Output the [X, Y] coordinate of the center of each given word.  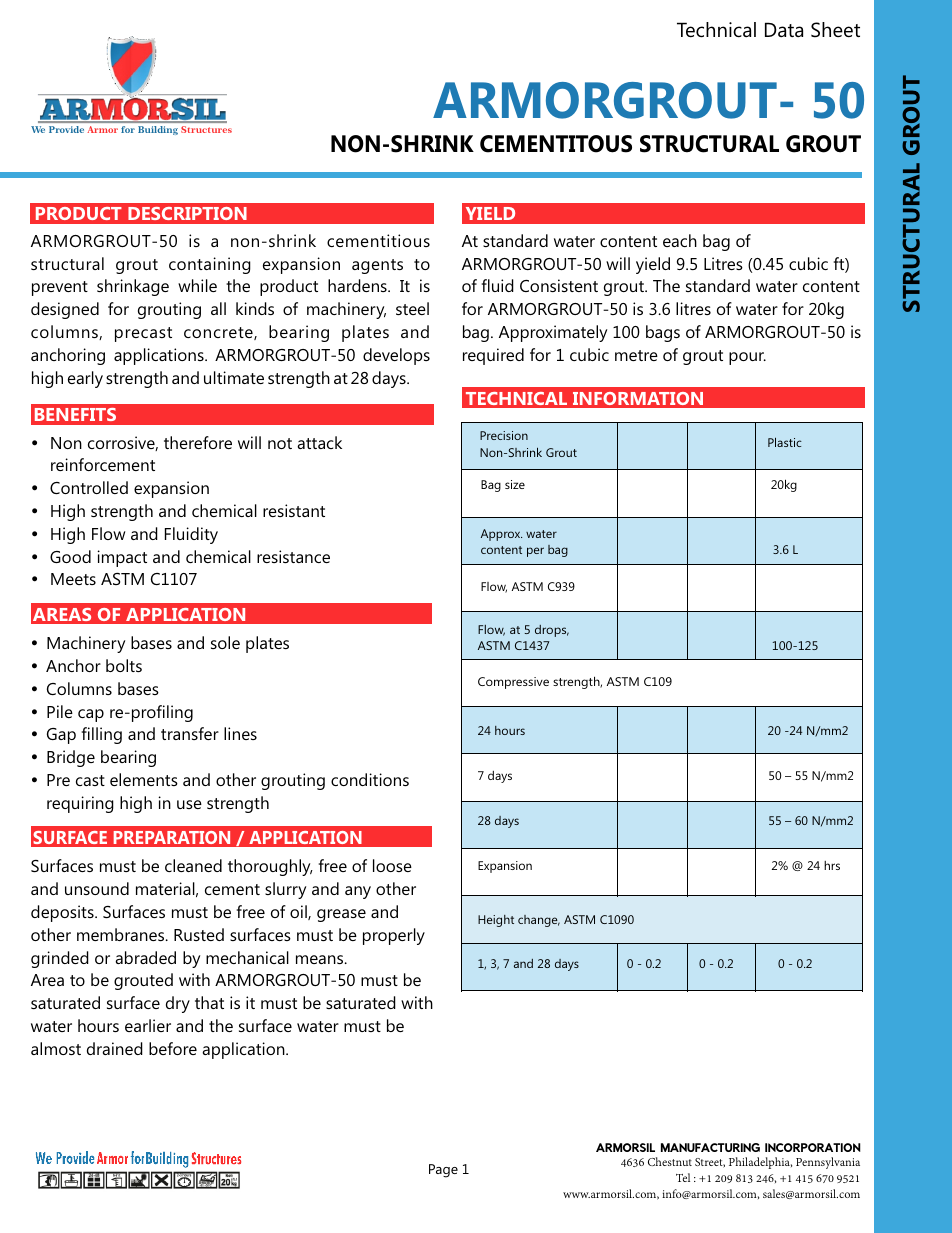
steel [412, 308]
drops [552, 631]
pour [747, 358]
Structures [206, 129]
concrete [219, 333]
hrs [832, 865]
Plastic [785, 442]
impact [122, 558]
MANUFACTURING [710, 1147]
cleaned [193, 865]
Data [784, 29]
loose [392, 865]
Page [443, 1171]
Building [158, 130]
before [173, 1048]
